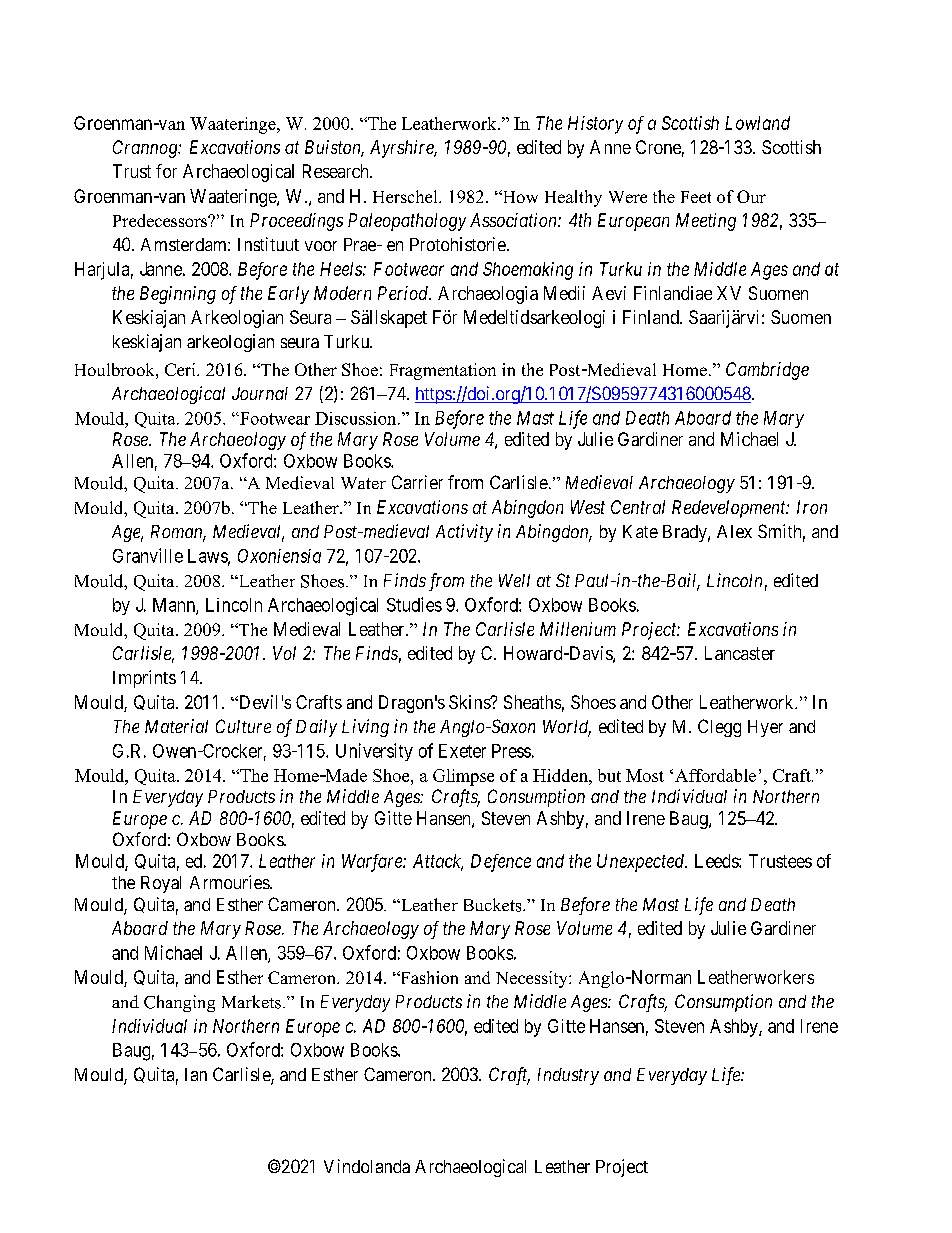 Image resolution: width=952 pixels, height=1233 pixels. What do you see at coordinates (740, 653) in the document?
I see `Lancaster` at bounding box center [740, 653].
